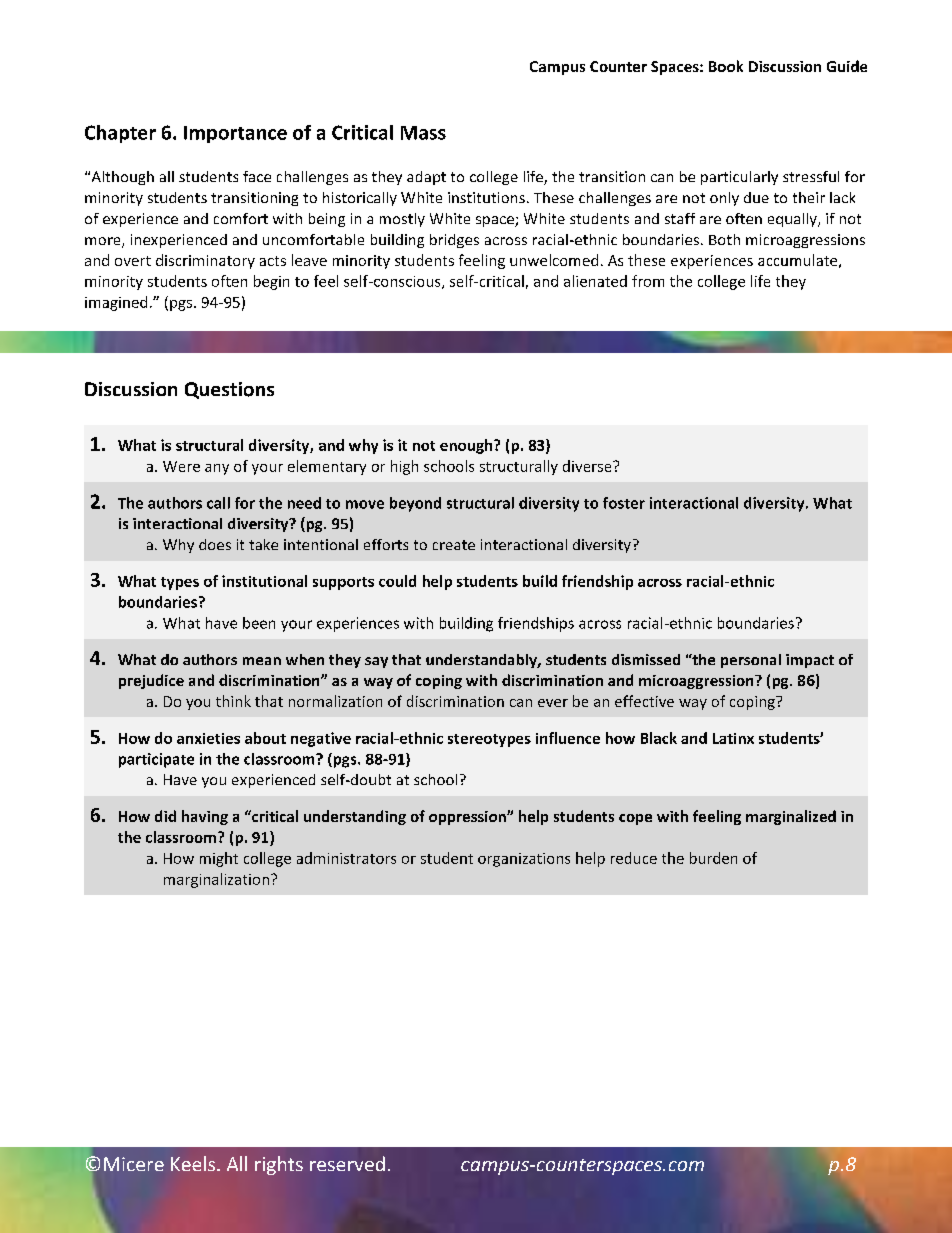 Image resolution: width=952 pixels, height=1233 pixels. What do you see at coordinates (235, 134) in the page?
I see `Importance` at bounding box center [235, 134].
